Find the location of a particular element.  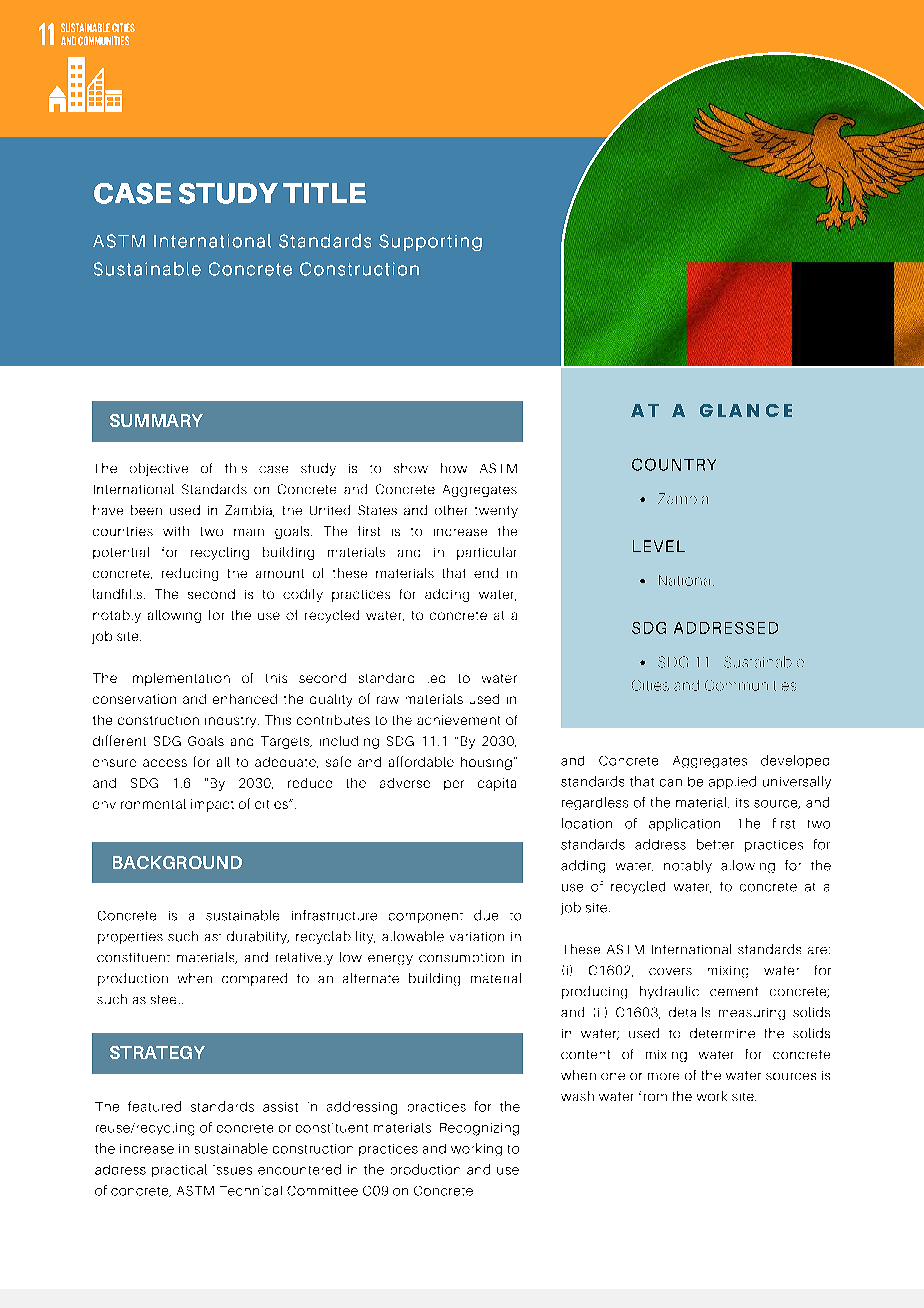

practical is located at coordinates (179, 1170).
